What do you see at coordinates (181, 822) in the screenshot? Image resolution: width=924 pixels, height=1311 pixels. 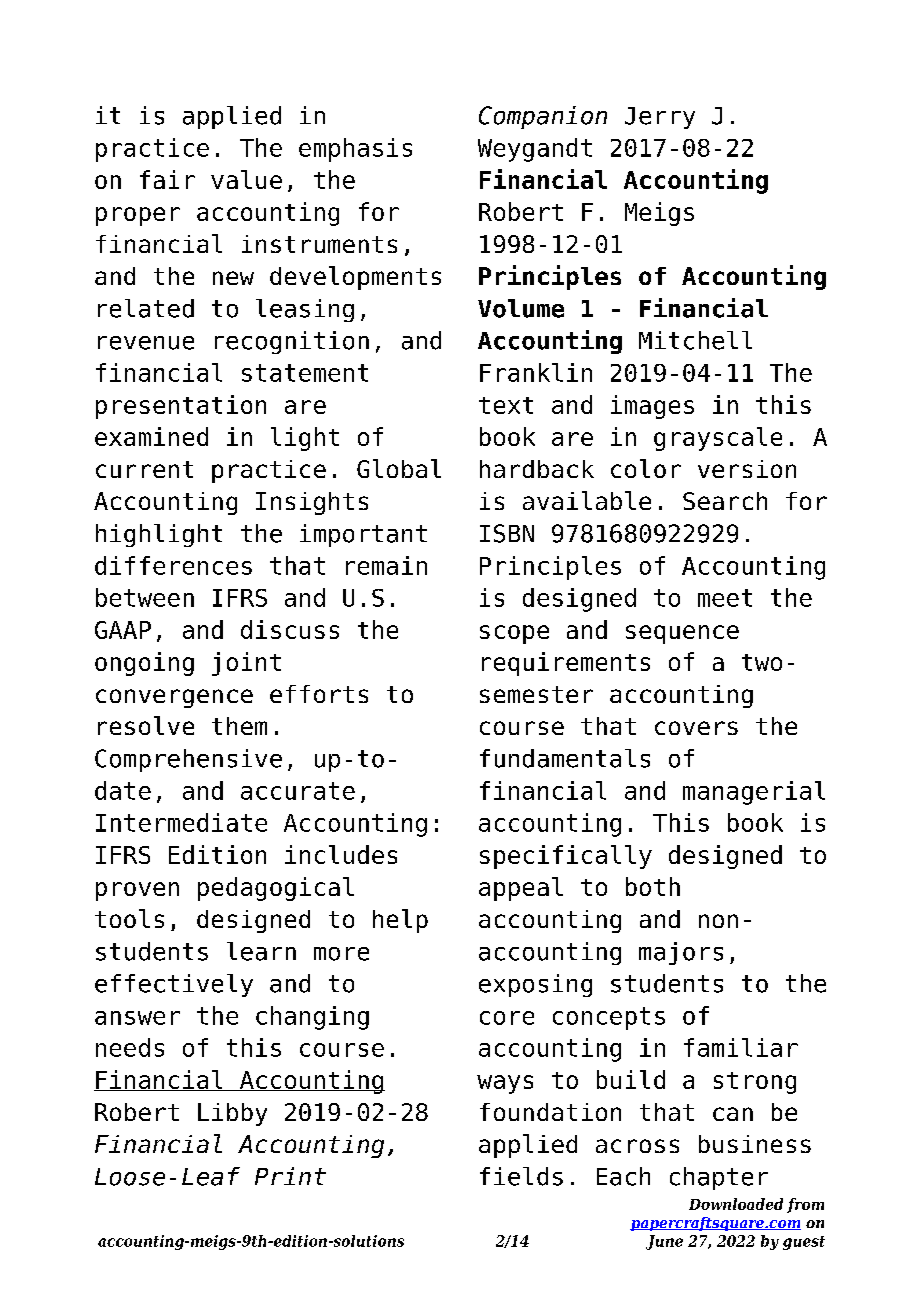 I see `Intermediate` at bounding box center [181, 822].
